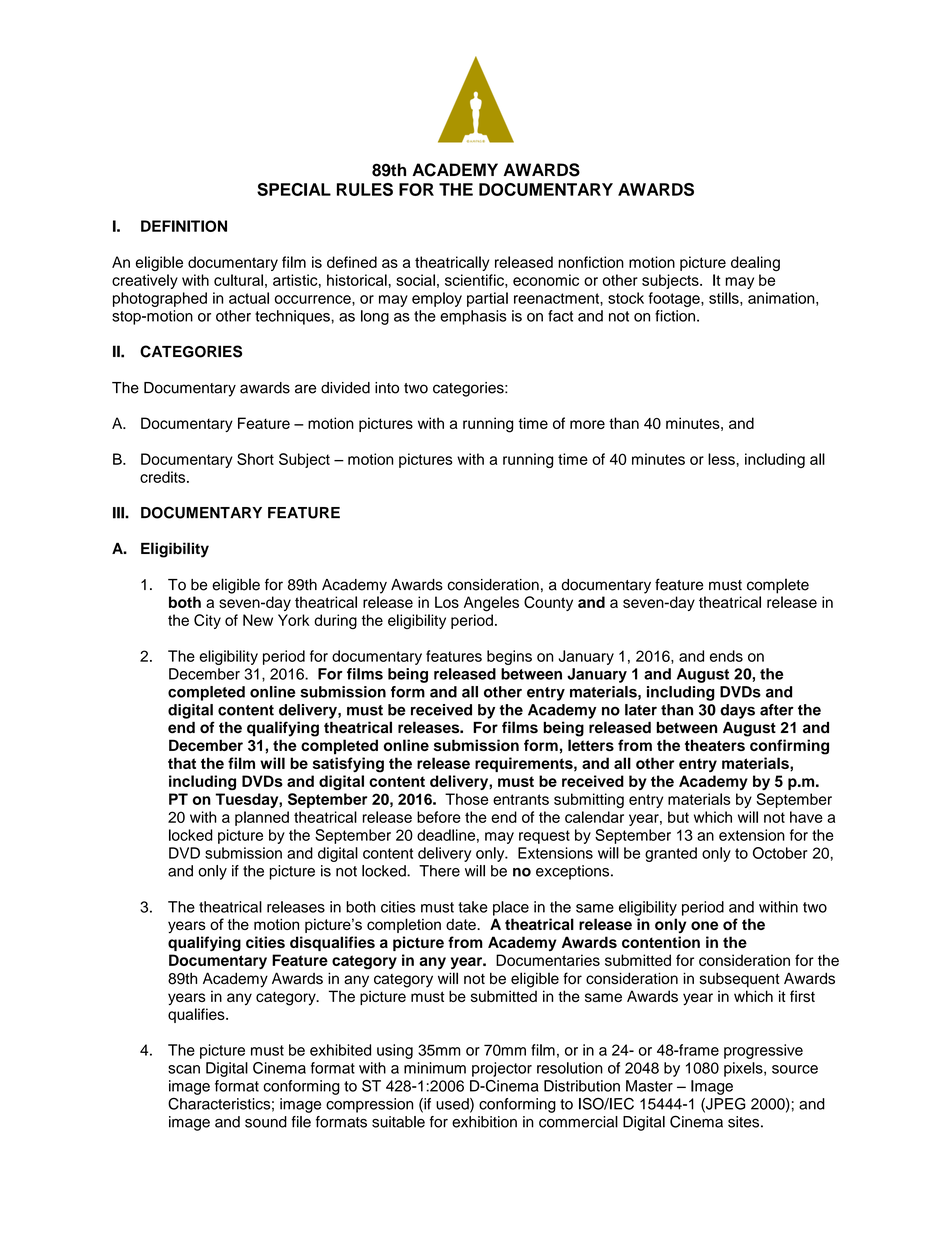  I want to click on one, so click(704, 925).
